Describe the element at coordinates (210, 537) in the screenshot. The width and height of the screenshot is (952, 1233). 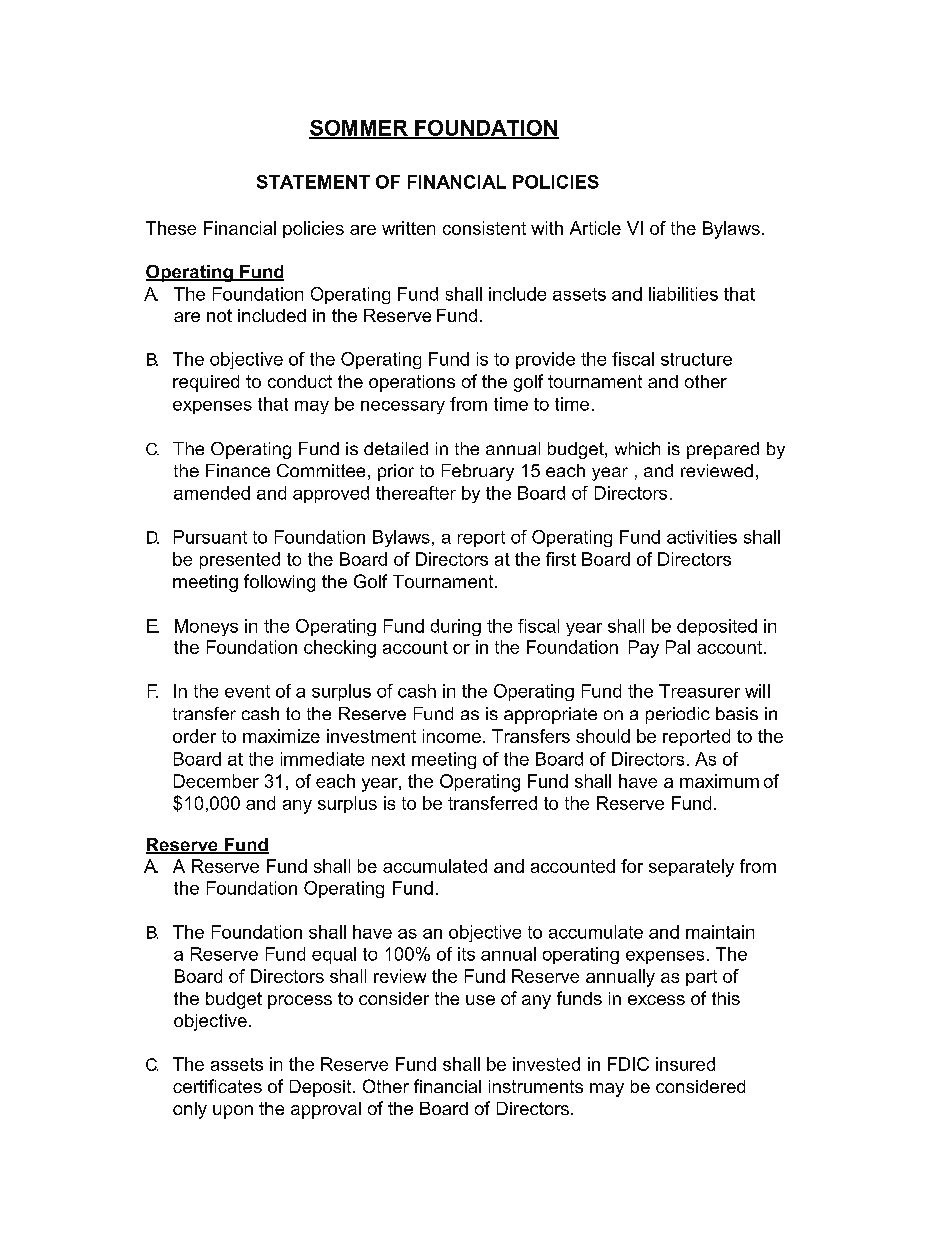
I see `Pursuant` at that location.
